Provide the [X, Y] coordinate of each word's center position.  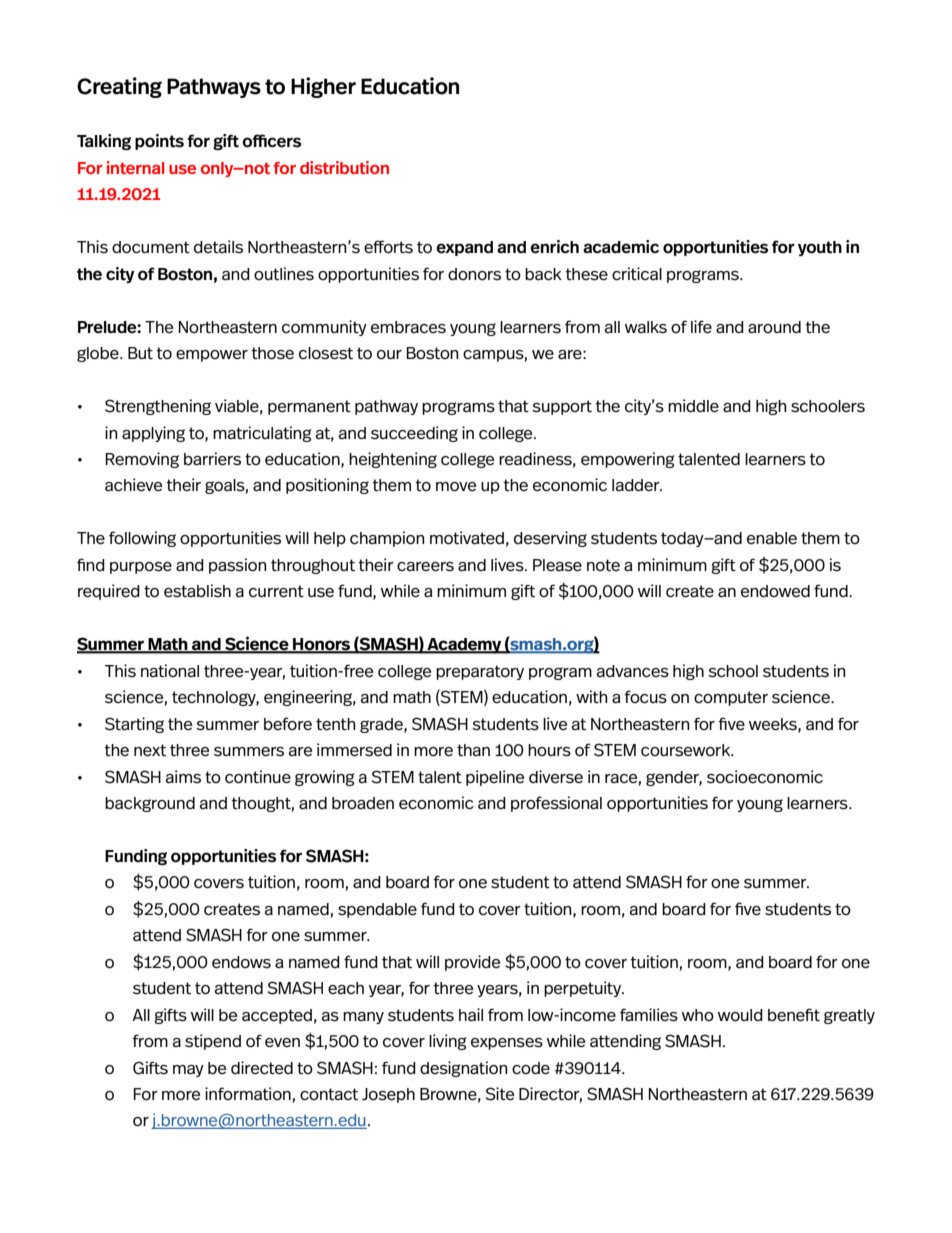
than [473, 750]
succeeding [414, 434]
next [150, 750]
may [188, 1071]
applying [153, 434]
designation [464, 1069]
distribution [344, 167]
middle [693, 406]
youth [820, 248]
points [159, 142]
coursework [687, 750]
